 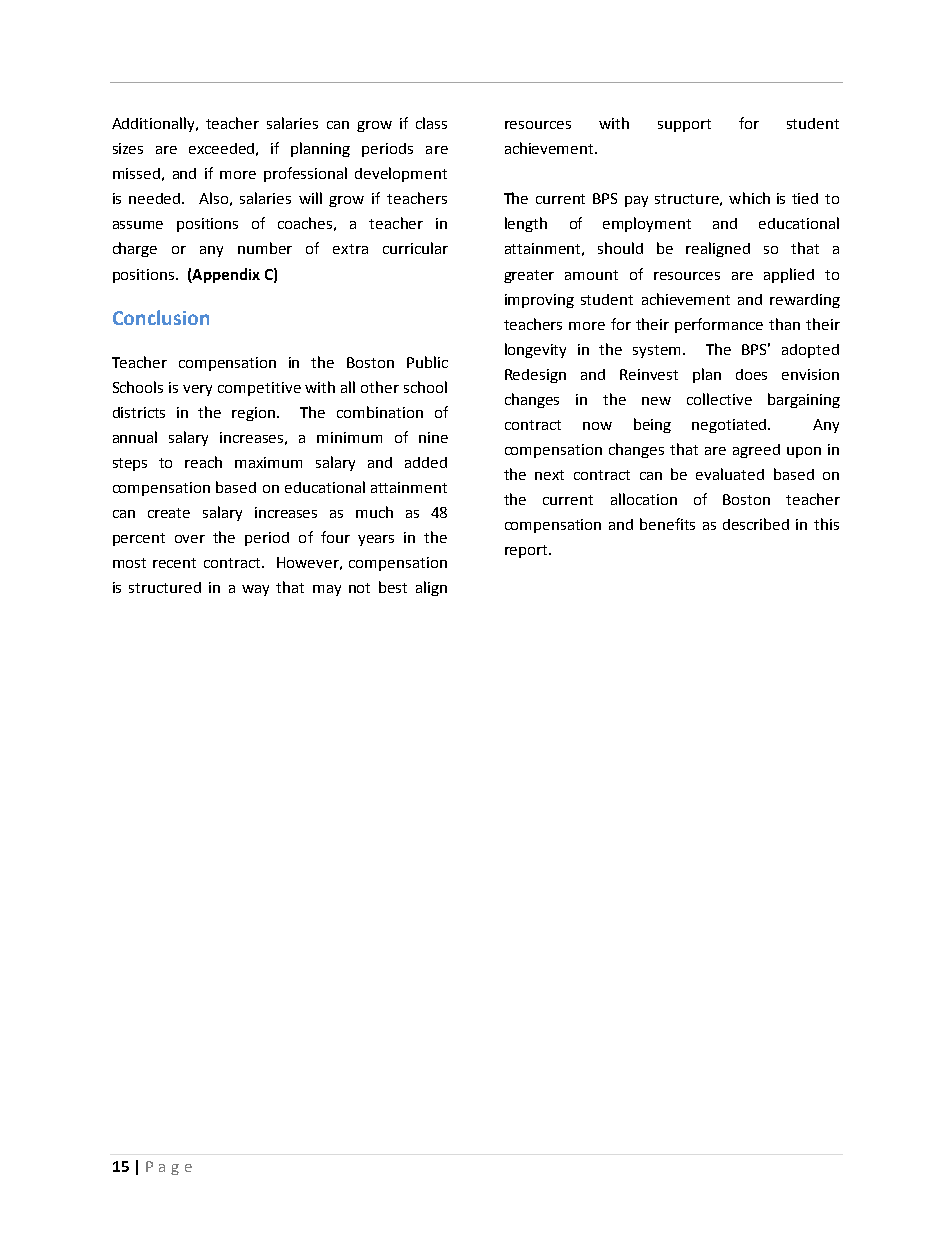 I want to click on collective, so click(x=719, y=399).
